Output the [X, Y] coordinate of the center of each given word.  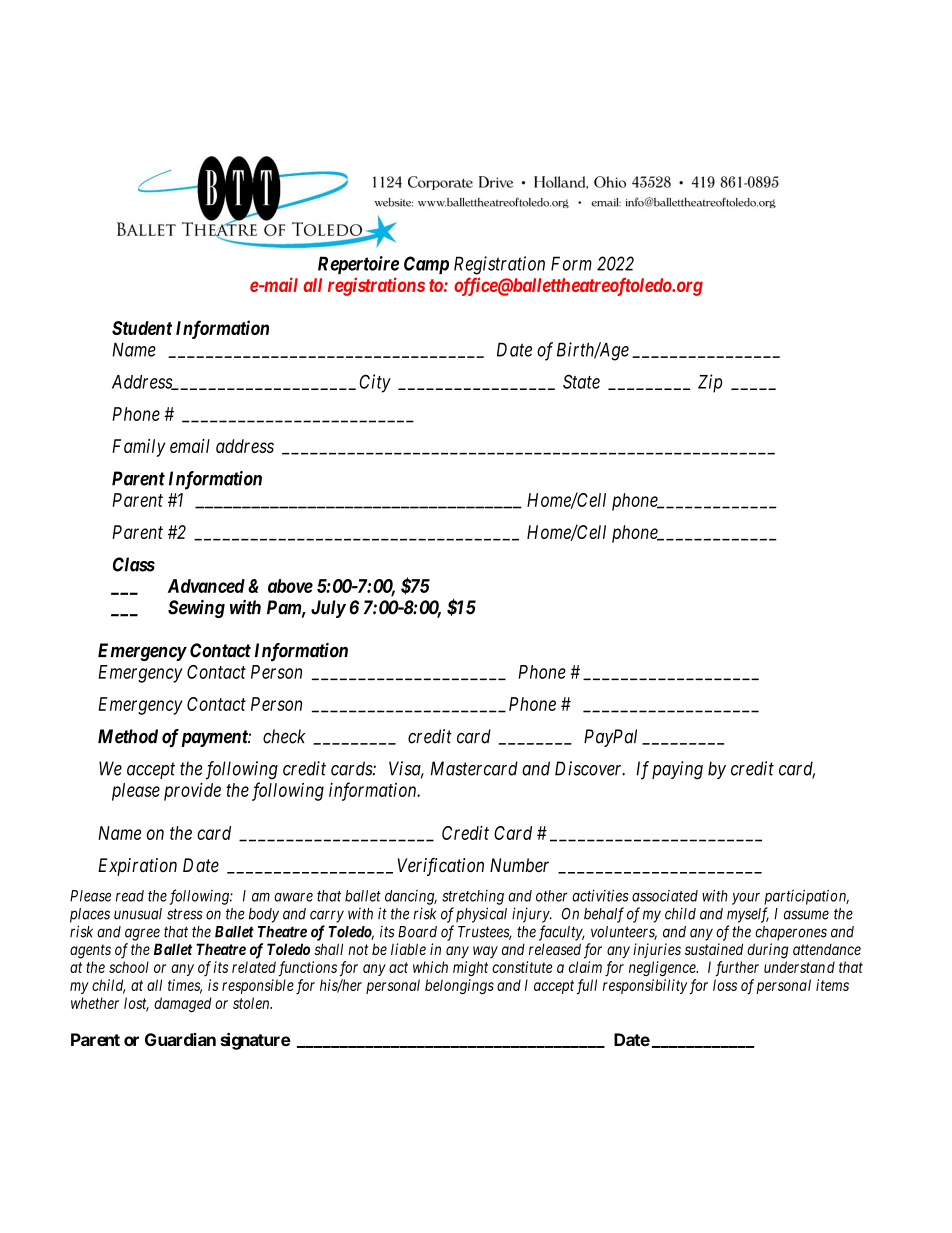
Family [139, 448]
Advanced [206, 586]
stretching [473, 897]
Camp [426, 265]
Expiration [137, 867]
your [746, 899]
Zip [710, 383]
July [328, 609]
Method [128, 736]
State [581, 381]
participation [806, 897]
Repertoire [358, 265]
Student [142, 328]
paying [677, 770]
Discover [590, 768]
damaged [182, 1004]
